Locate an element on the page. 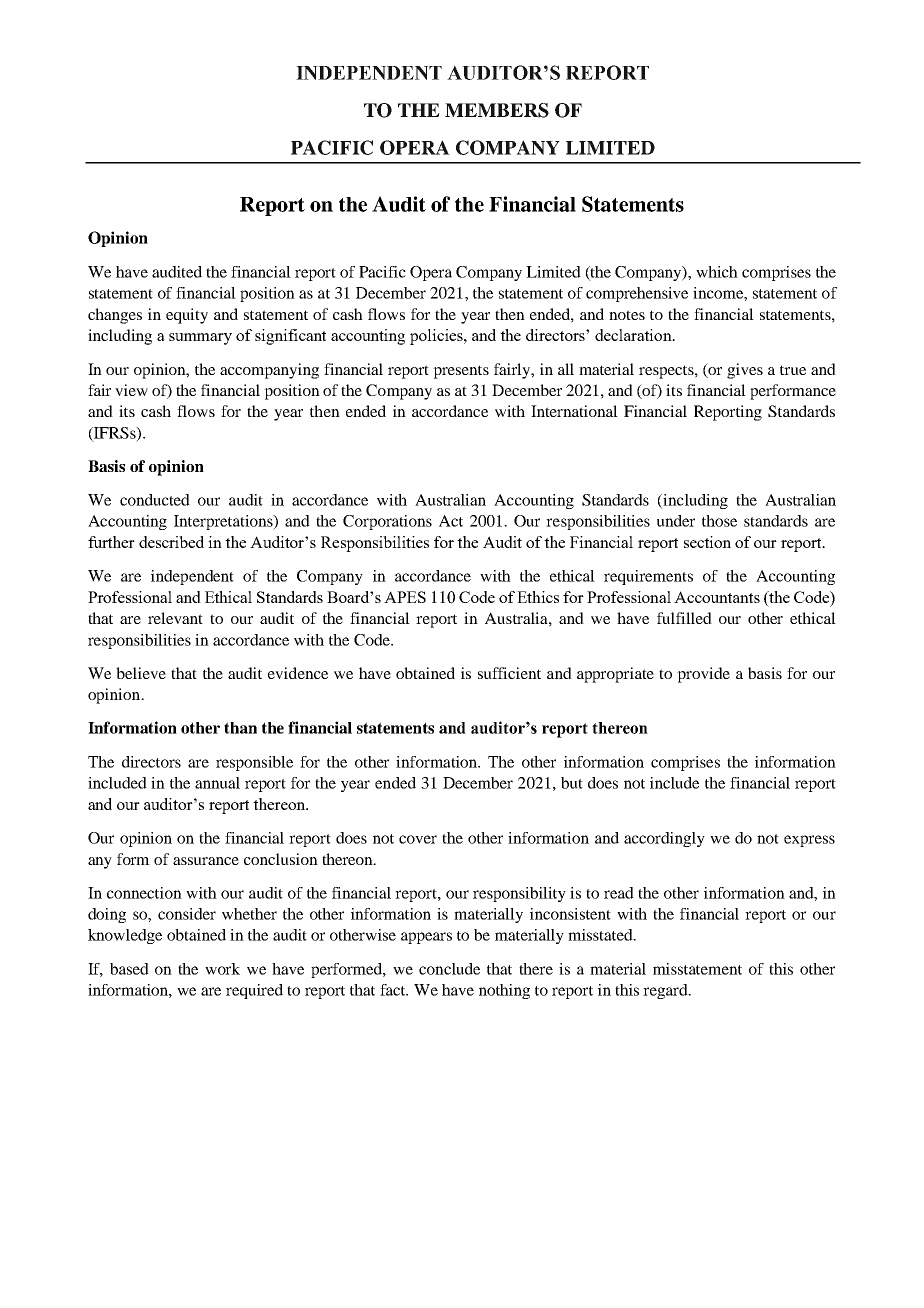  which is located at coordinates (717, 272).
